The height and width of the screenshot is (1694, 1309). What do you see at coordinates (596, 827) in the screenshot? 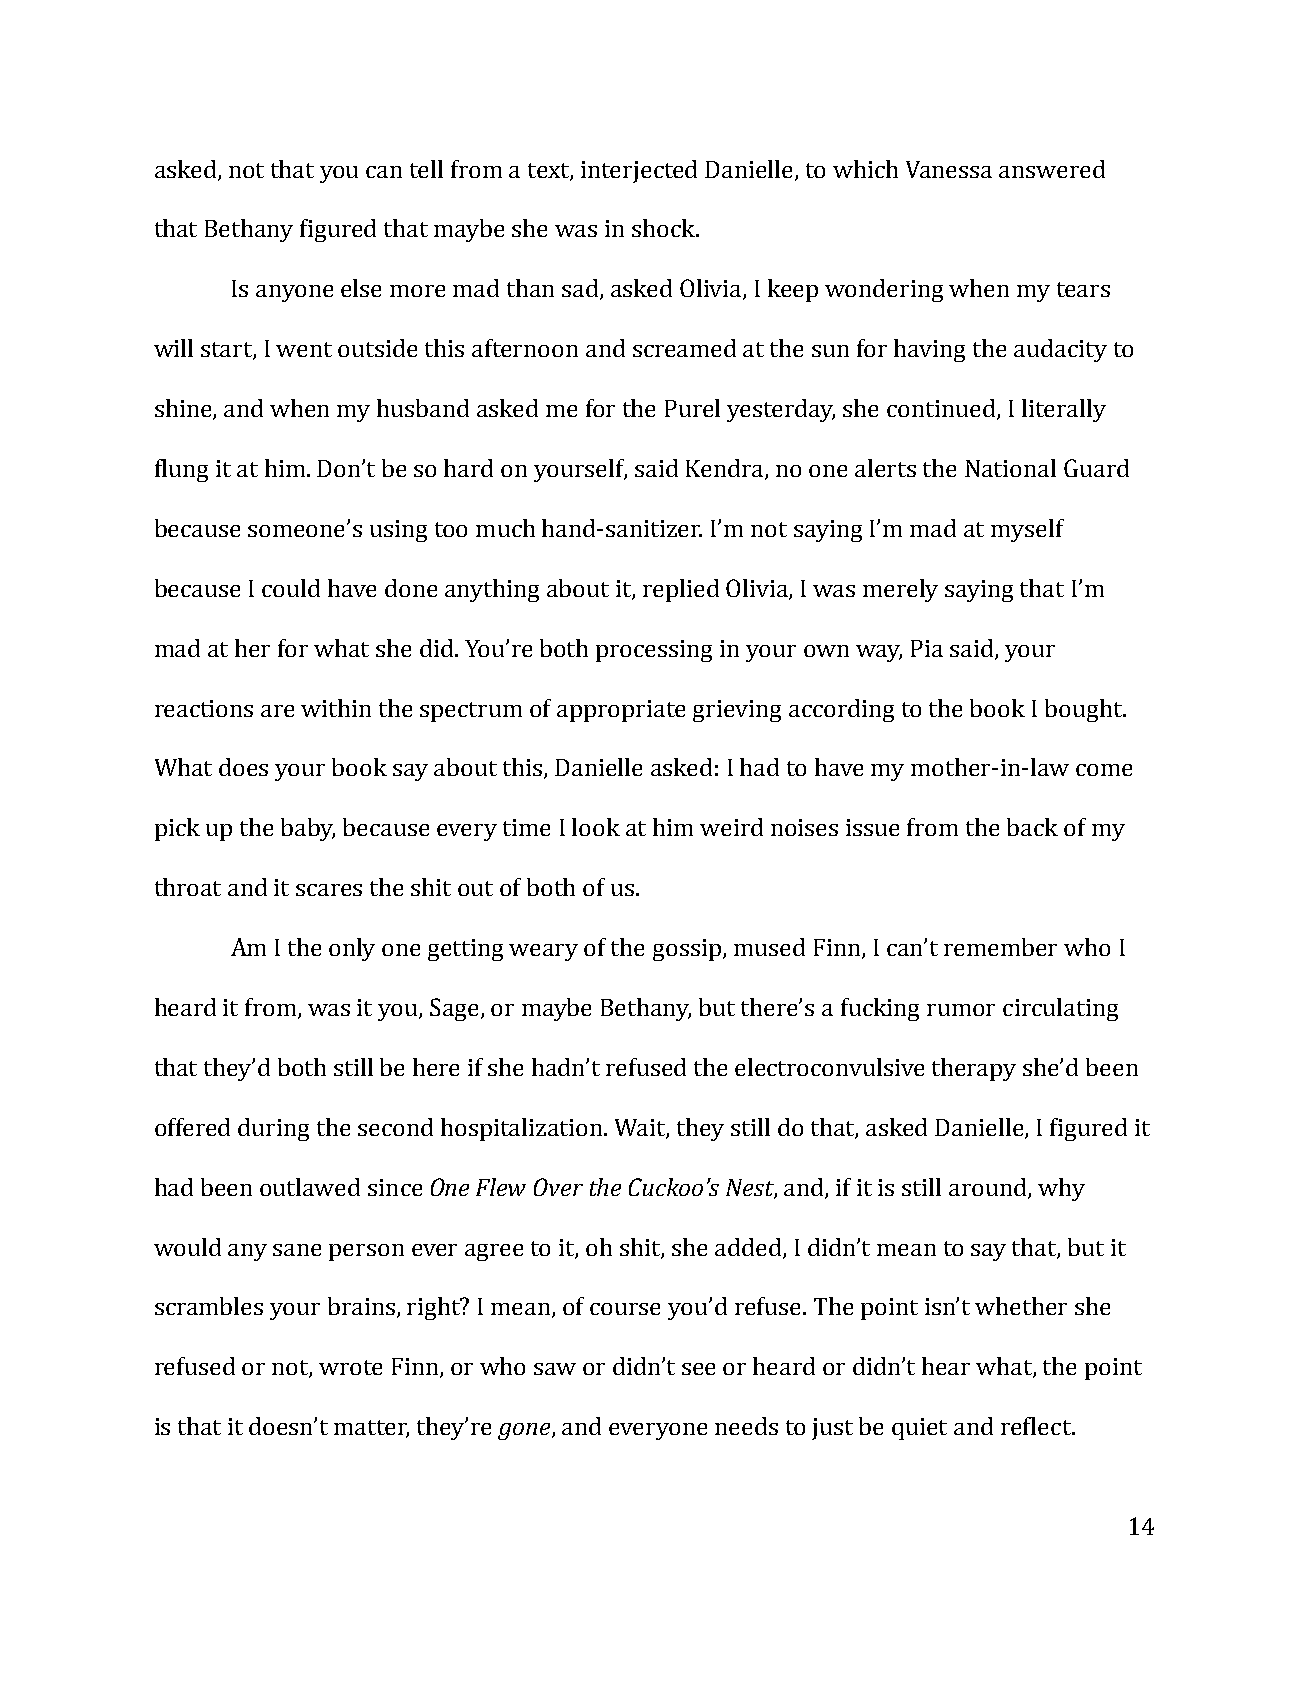
I see `look` at bounding box center [596, 827].
